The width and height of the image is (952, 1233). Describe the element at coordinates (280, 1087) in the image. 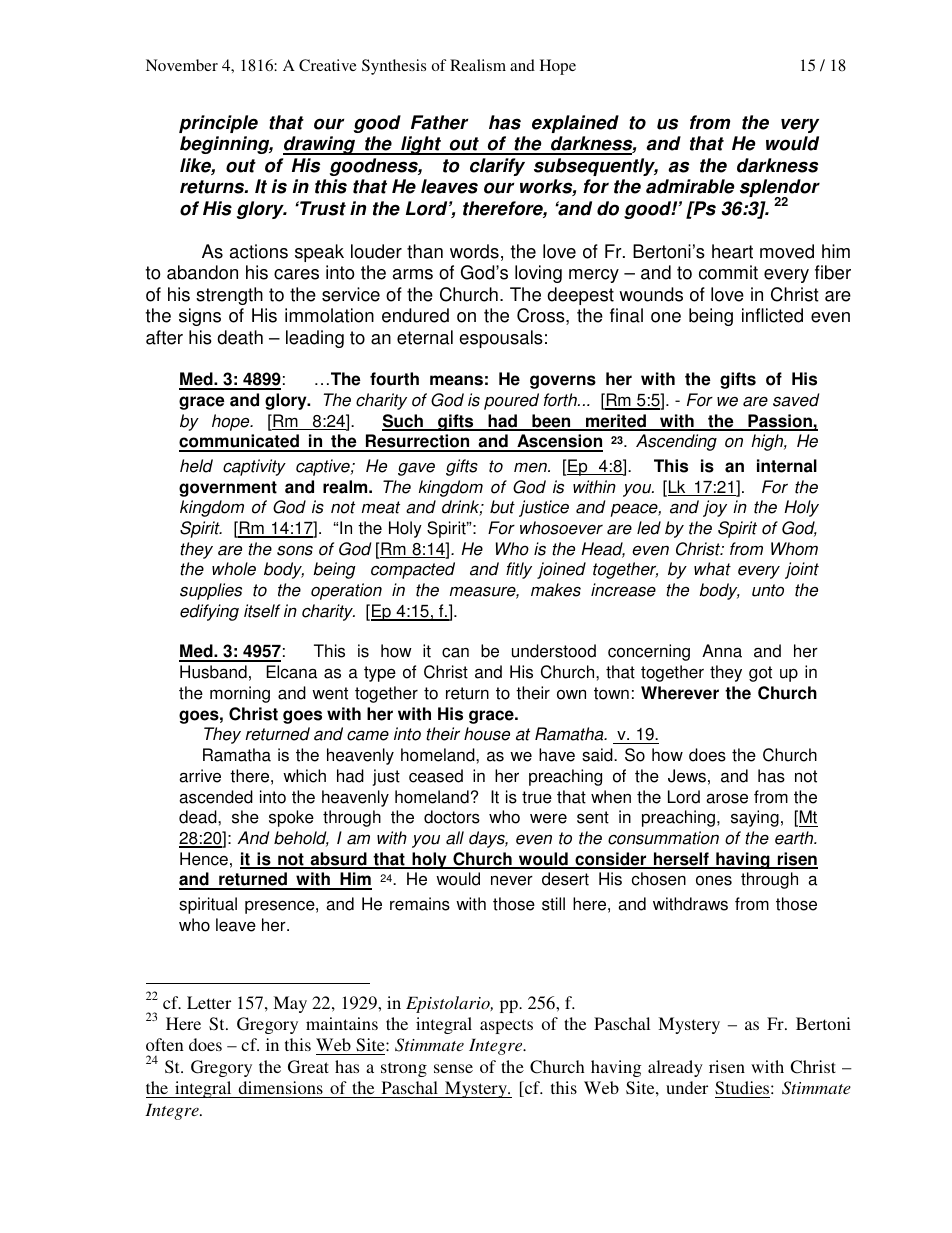

I see `dimensions` at that location.
